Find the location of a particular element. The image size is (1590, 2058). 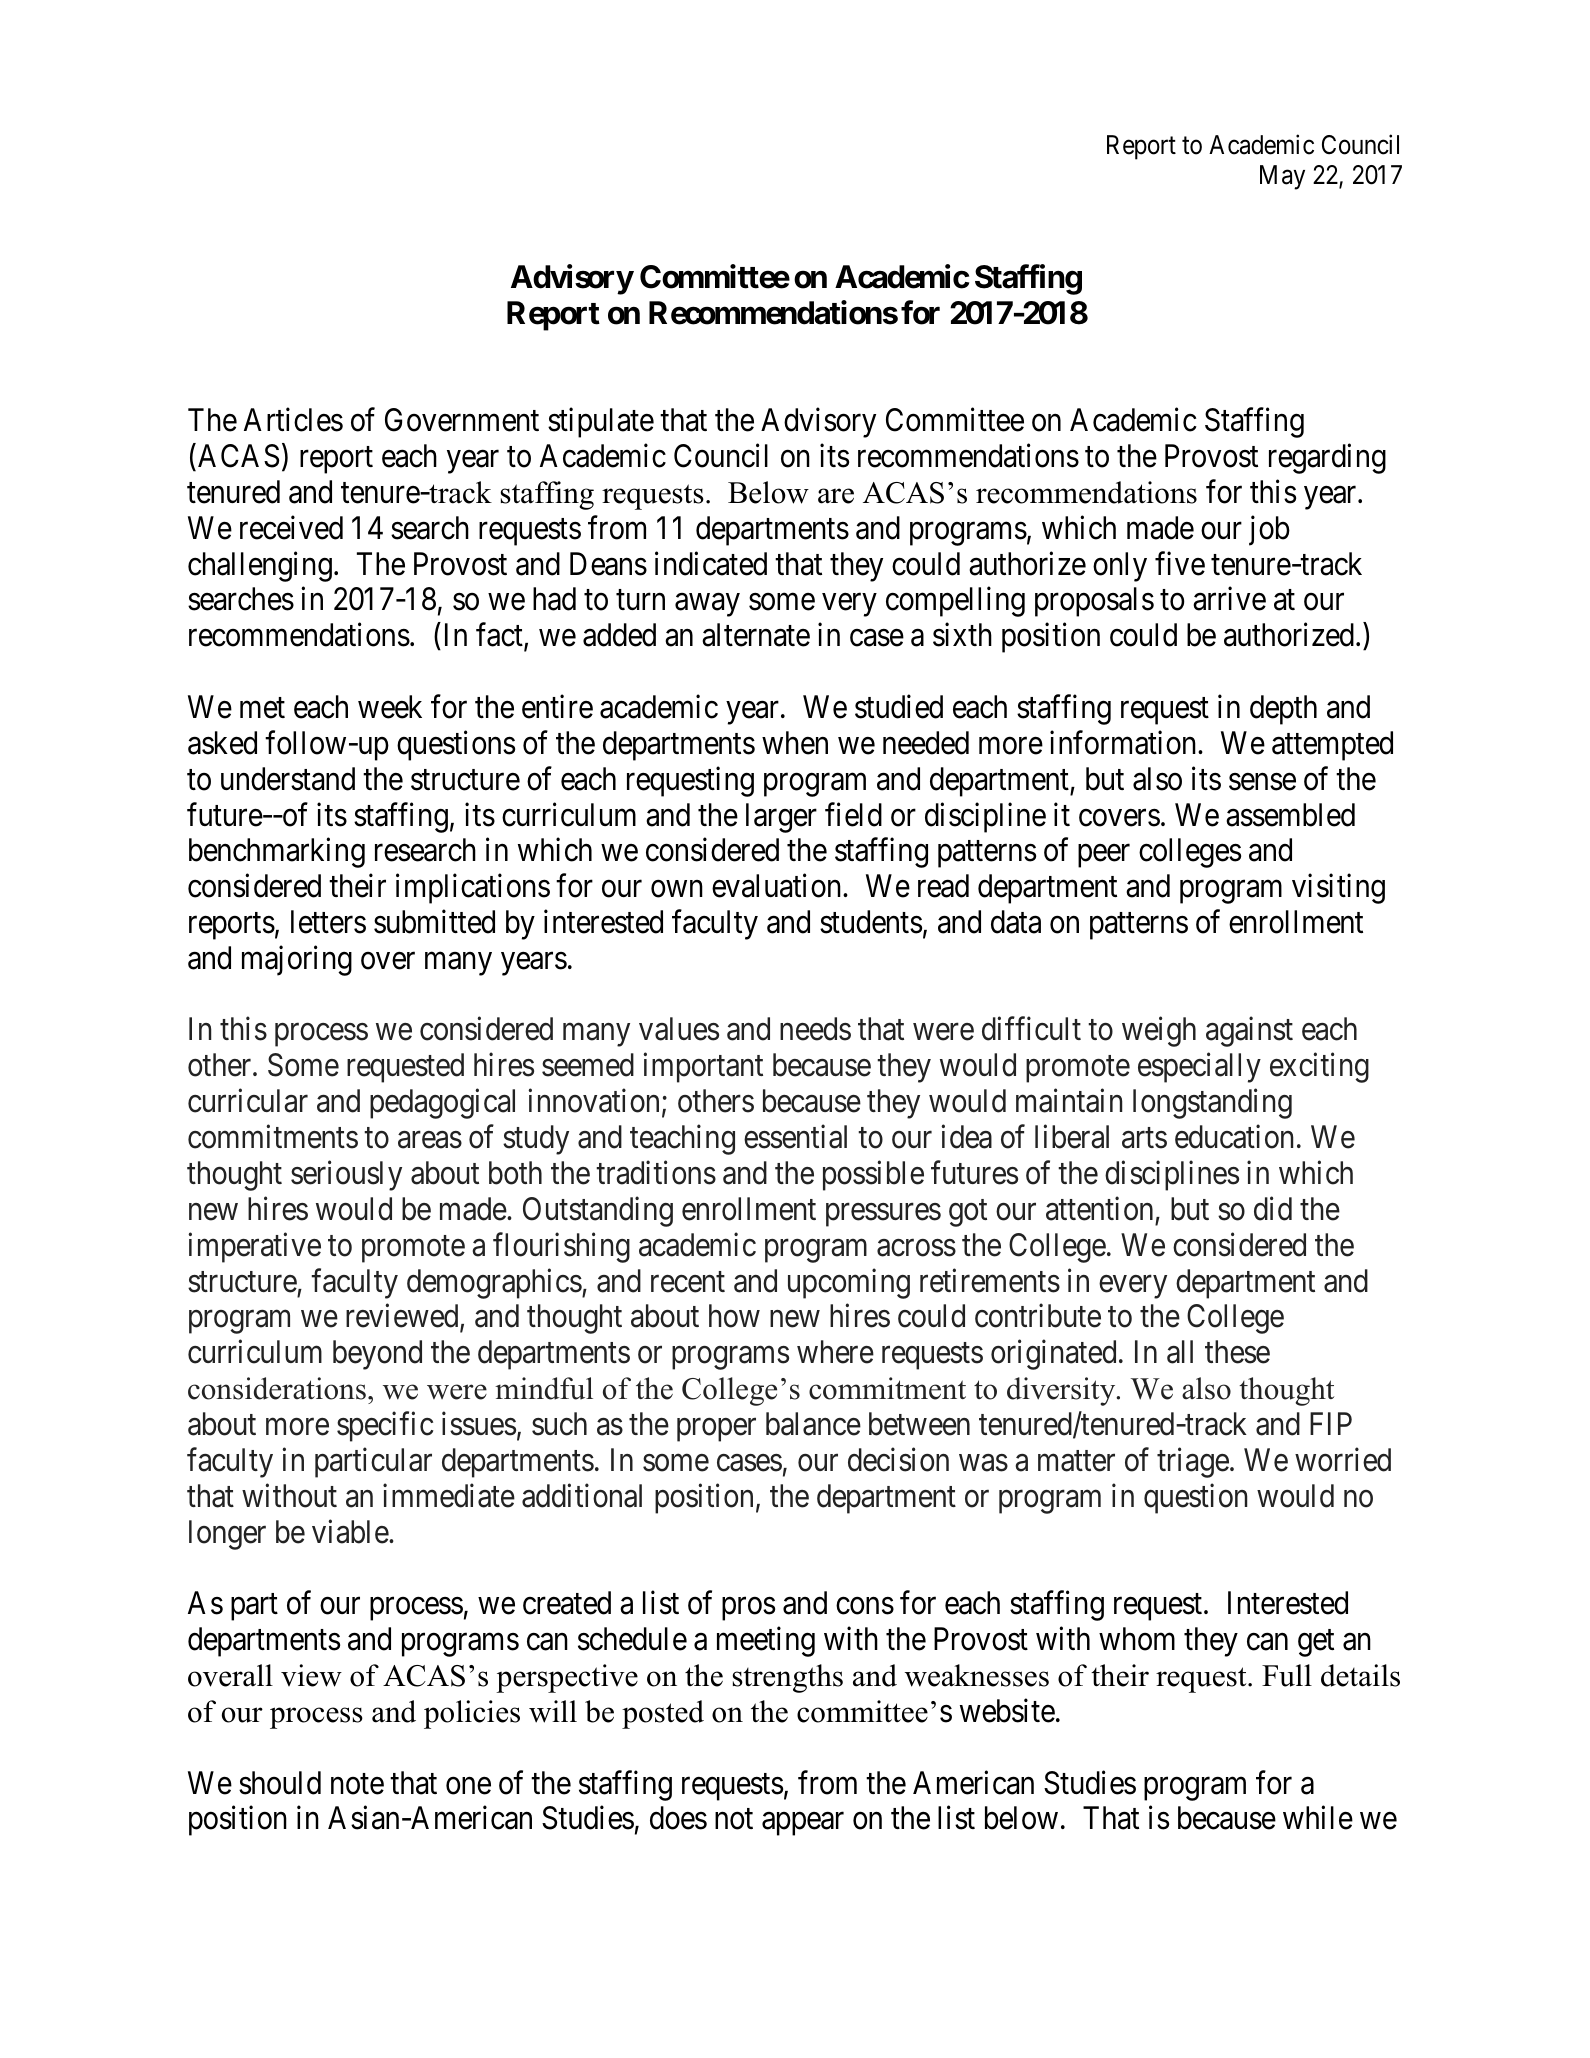

May is located at coordinates (1282, 177).
